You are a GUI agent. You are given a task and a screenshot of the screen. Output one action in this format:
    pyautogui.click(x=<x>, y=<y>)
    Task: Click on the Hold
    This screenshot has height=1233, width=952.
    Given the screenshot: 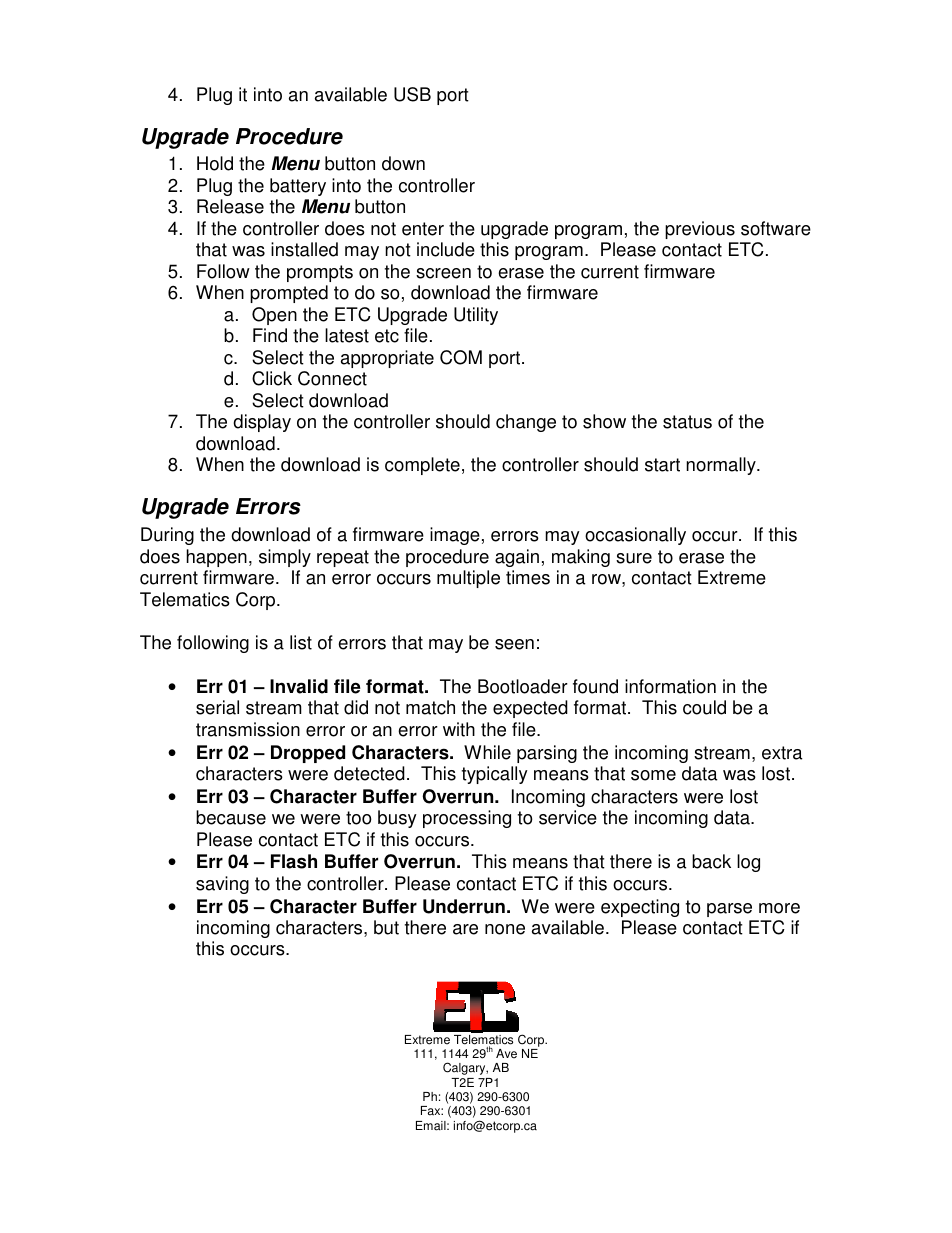 What is the action you would take?
    pyautogui.click(x=215, y=163)
